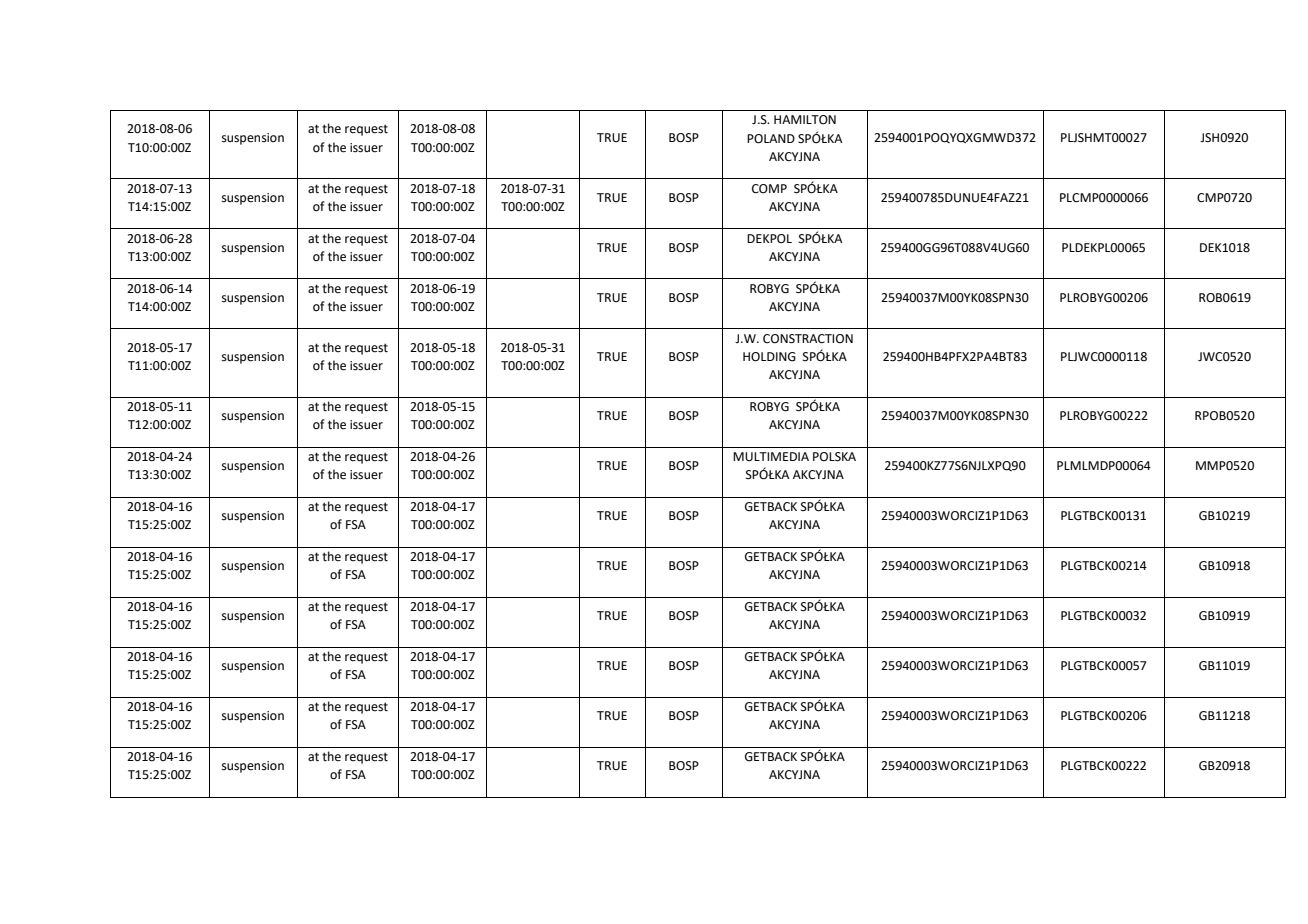 The height and width of the screenshot is (924, 1308). What do you see at coordinates (771, 457) in the screenshot?
I see `MULTIMEDIA` at bounding box center [771, 457].
